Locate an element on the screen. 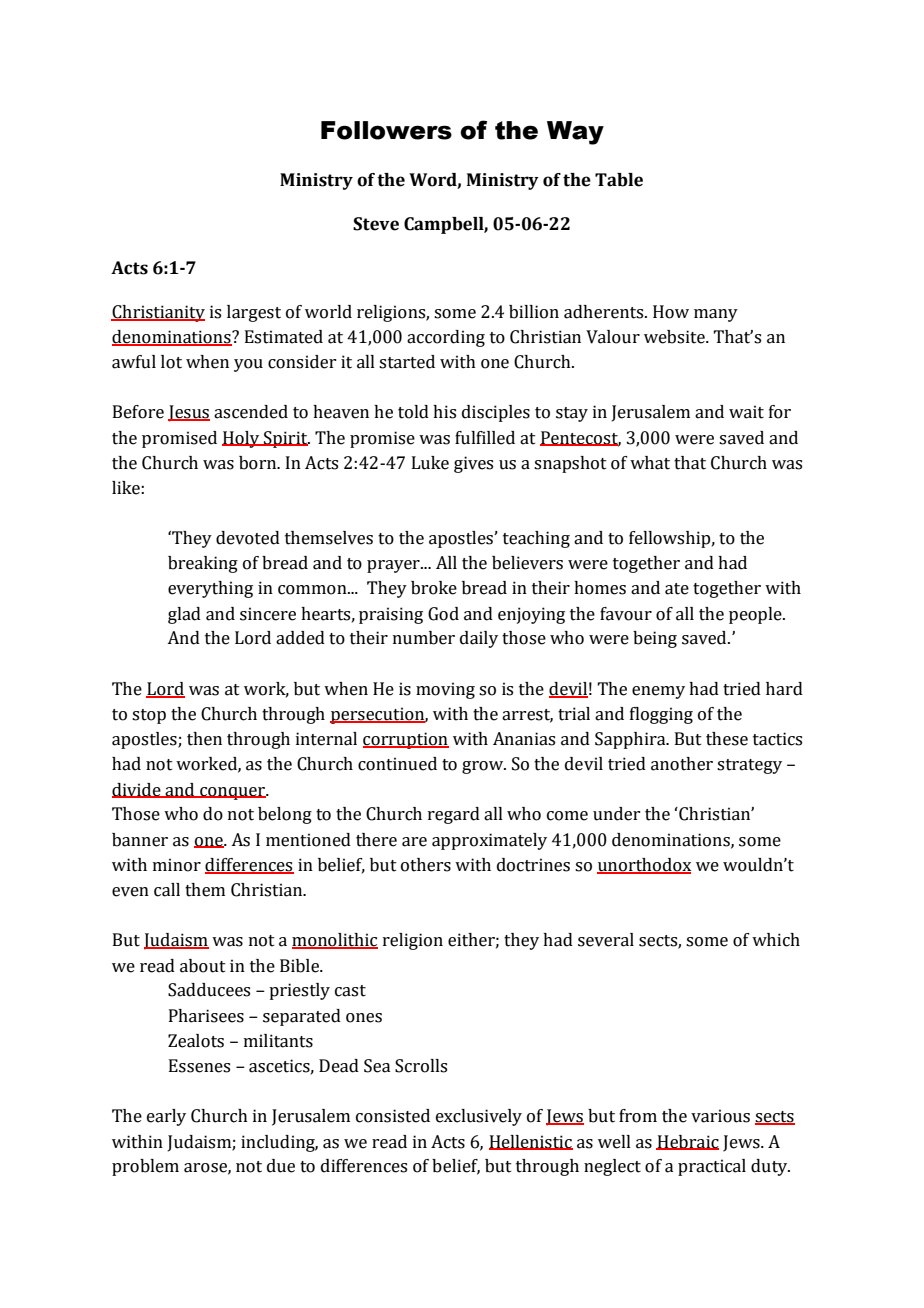 The image size is (924, 1308). wait is located at coordinates (746, 412).
